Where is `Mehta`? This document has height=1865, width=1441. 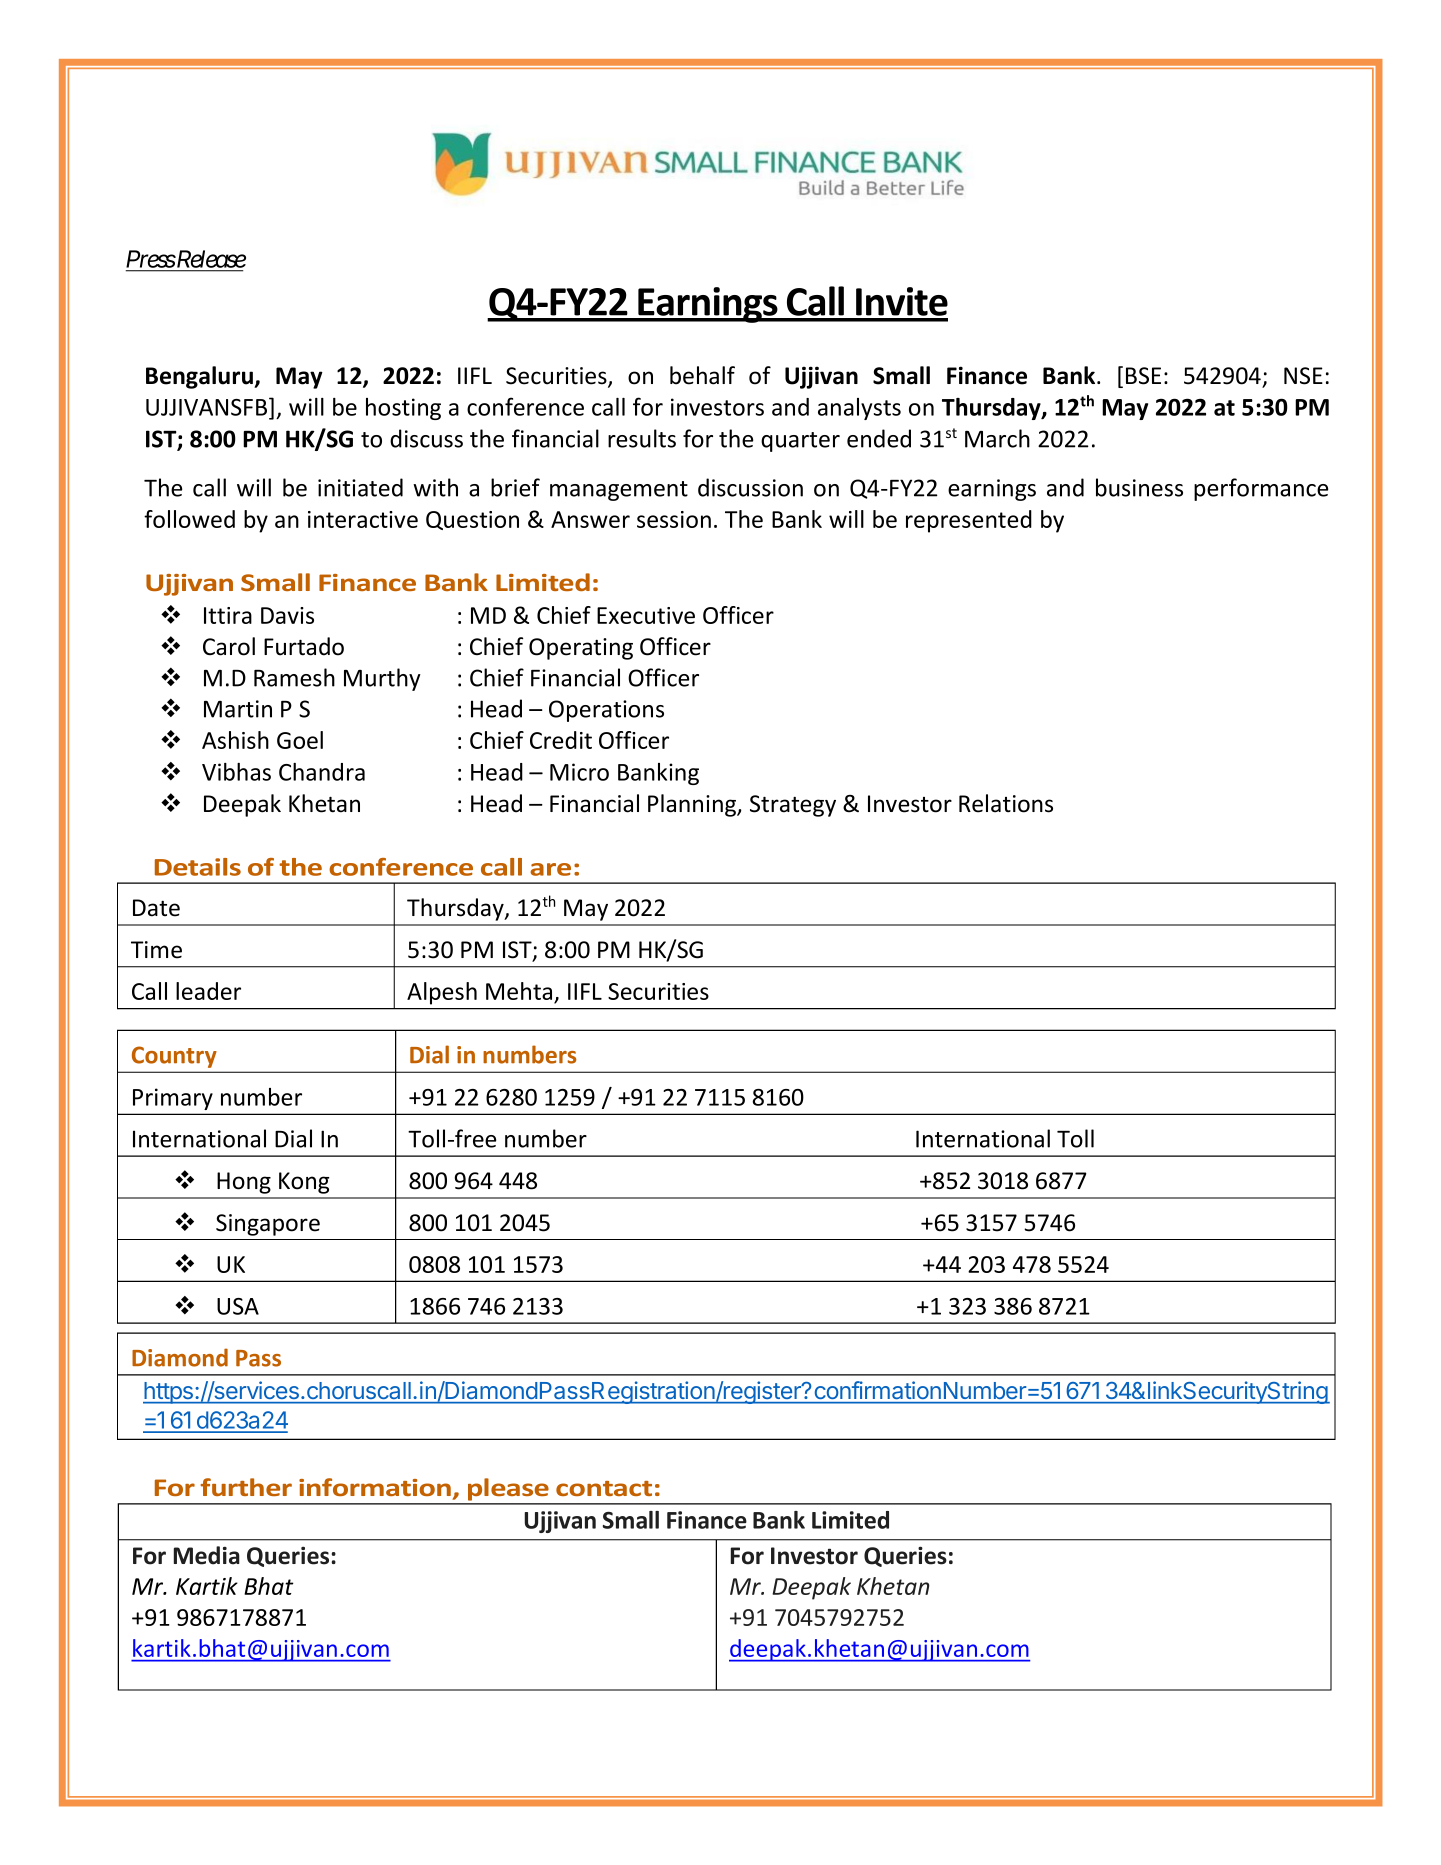 Mehta is located at coordinates (520, 992).
